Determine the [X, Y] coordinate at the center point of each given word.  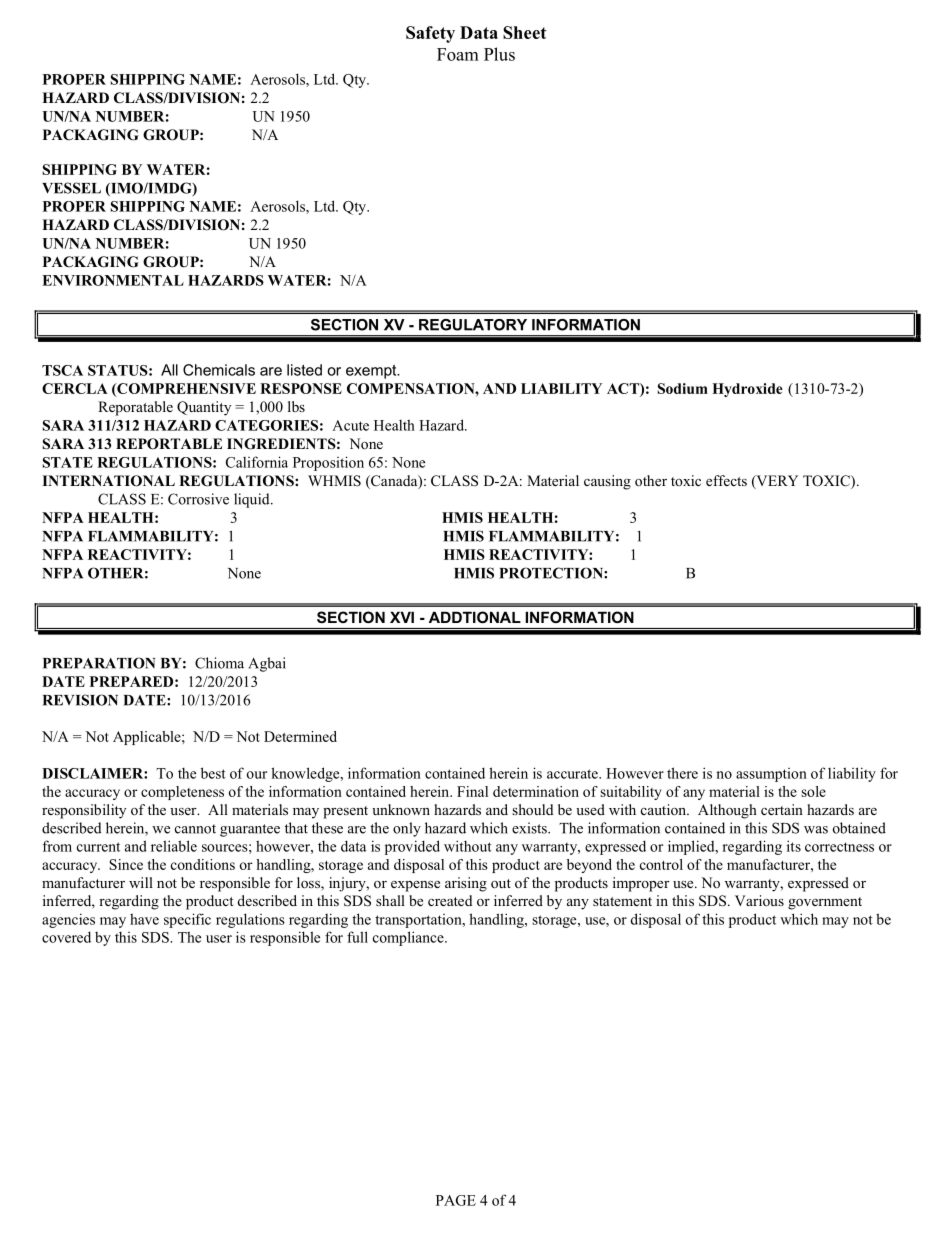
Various [759, 900]
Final [472, 791]
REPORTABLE [169, 444]
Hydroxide [747, 390]
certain [782, 809]
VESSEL [71, 188]
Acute [350, 425]
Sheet [525, 32]
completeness [182, 793]
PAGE [456, 1200]
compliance [409, 938]
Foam [458, 54]
